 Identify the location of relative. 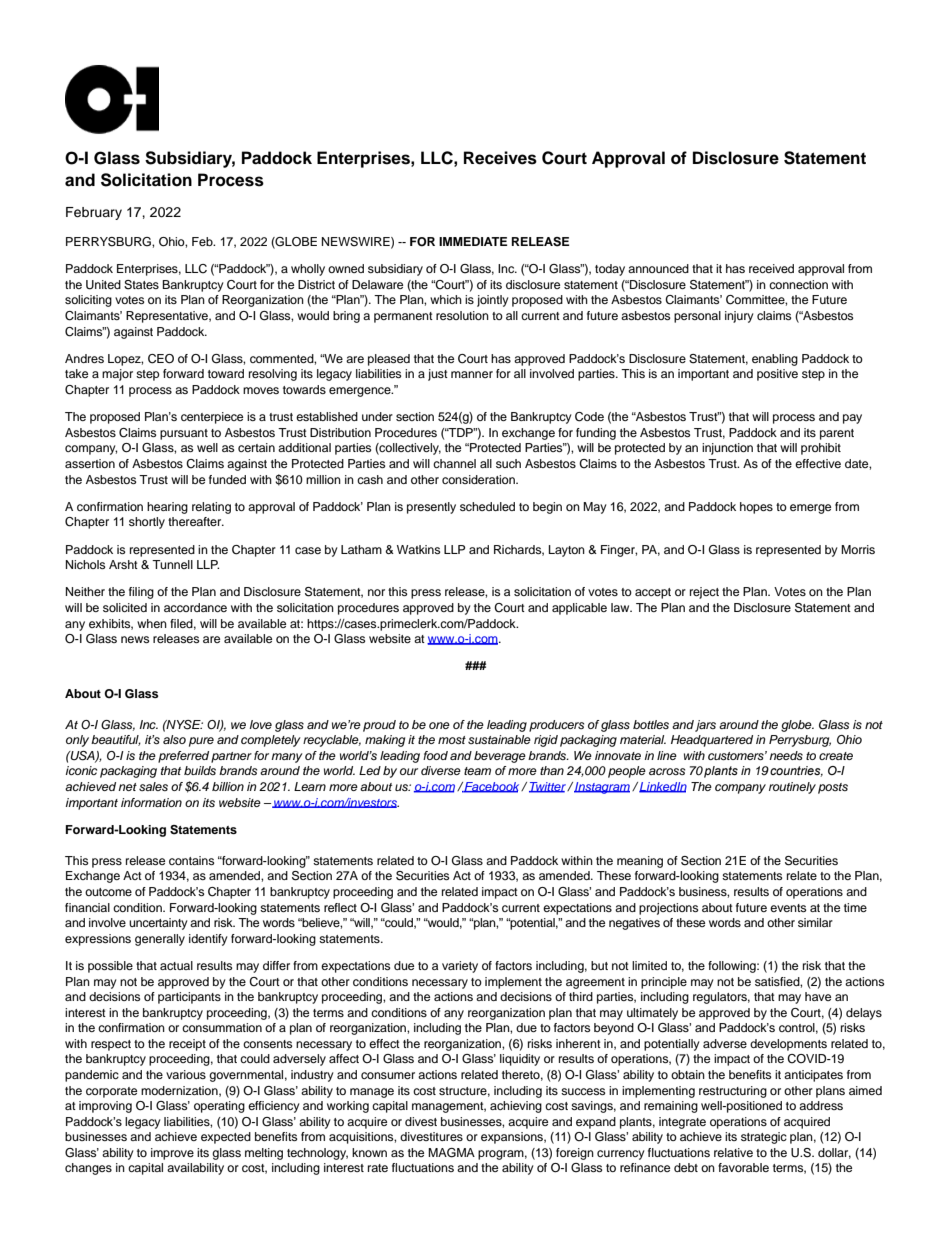
(733, 1152).
